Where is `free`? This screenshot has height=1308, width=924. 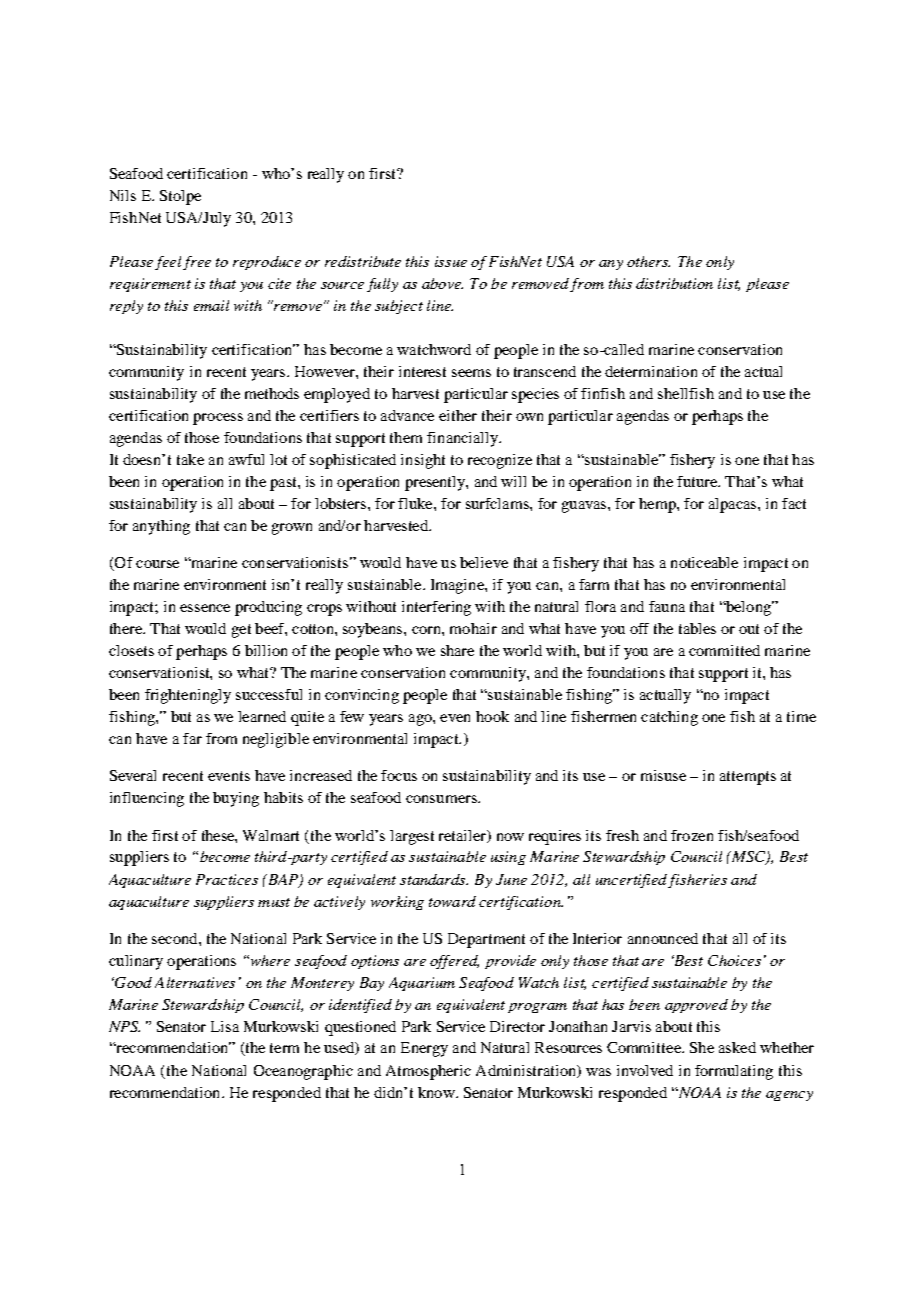 free is located at coordinates (197, 263).
